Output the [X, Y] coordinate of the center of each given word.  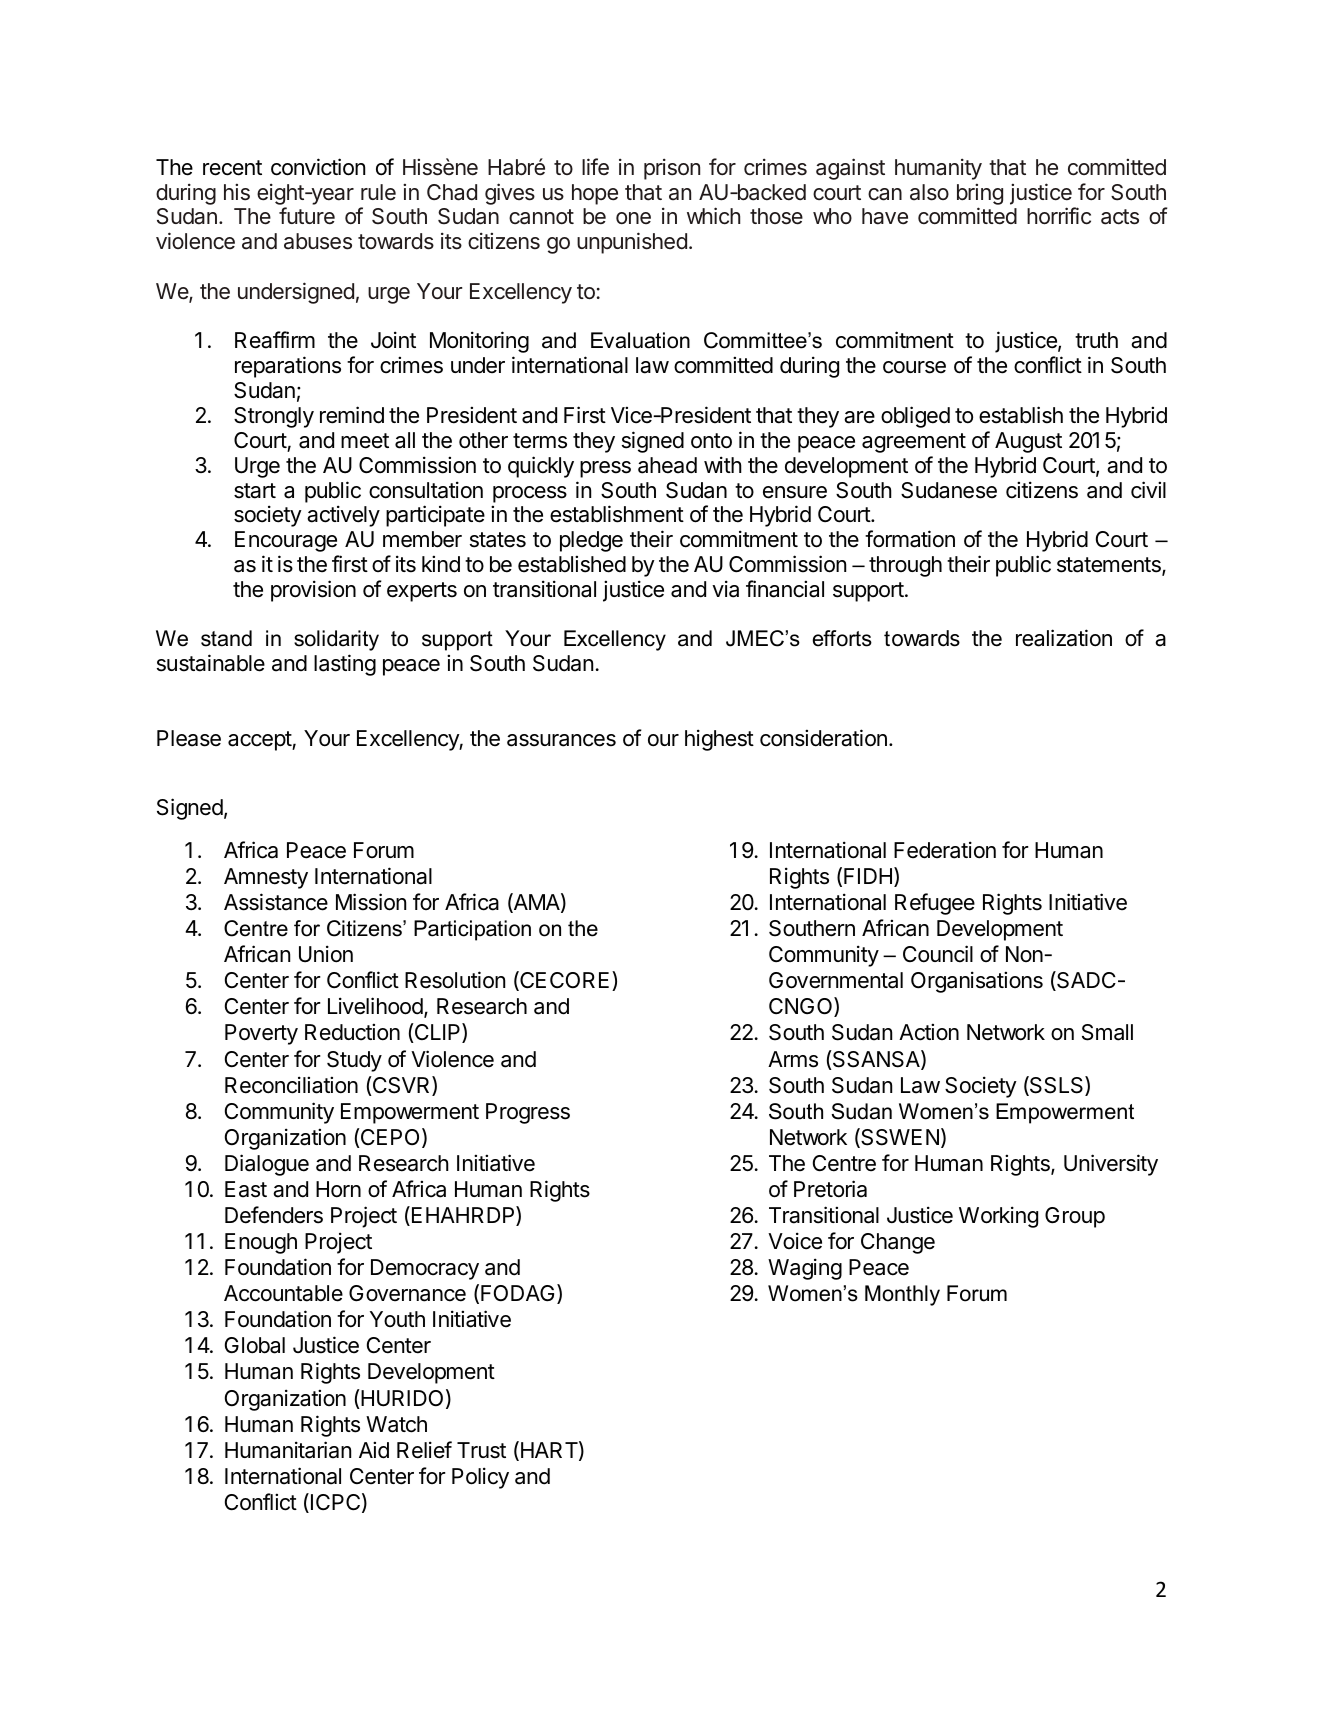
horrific [1059, 216]
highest [719, 740]
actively [343, 516]
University [1111, 1165]
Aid [374, 1450]
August [1028, 442]
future [307, 216]
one [633, 218]
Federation [945, 850]
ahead [667, 465]
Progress [528, 1113]
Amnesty [266, 878]
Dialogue [267, 1165]
